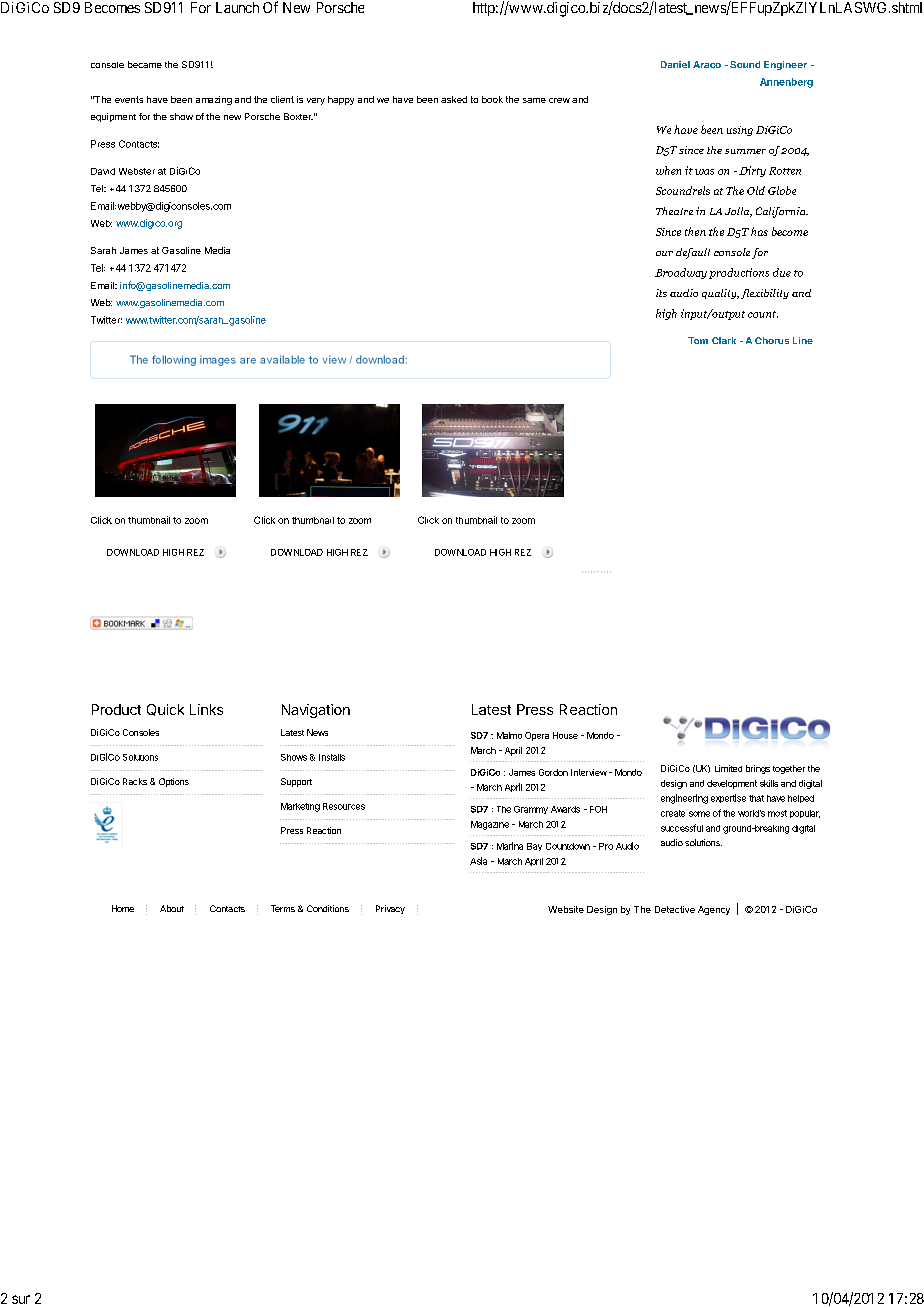  What do you see at coordinates (390, 909) in the screenshot?
I see `Privacy` at bounding box center [390, 909].
